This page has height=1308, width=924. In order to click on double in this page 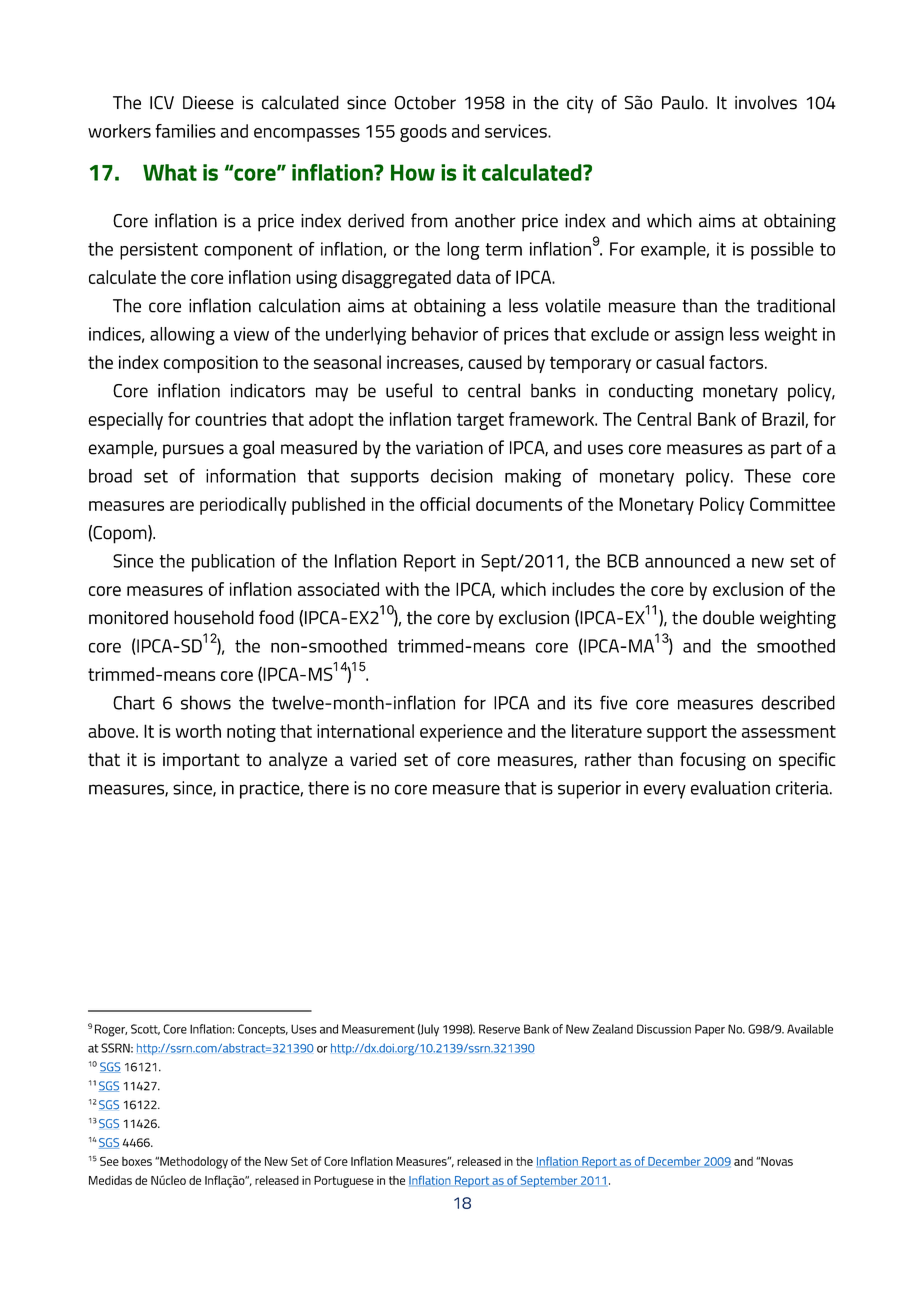, I will do `click(728, 617)`.
